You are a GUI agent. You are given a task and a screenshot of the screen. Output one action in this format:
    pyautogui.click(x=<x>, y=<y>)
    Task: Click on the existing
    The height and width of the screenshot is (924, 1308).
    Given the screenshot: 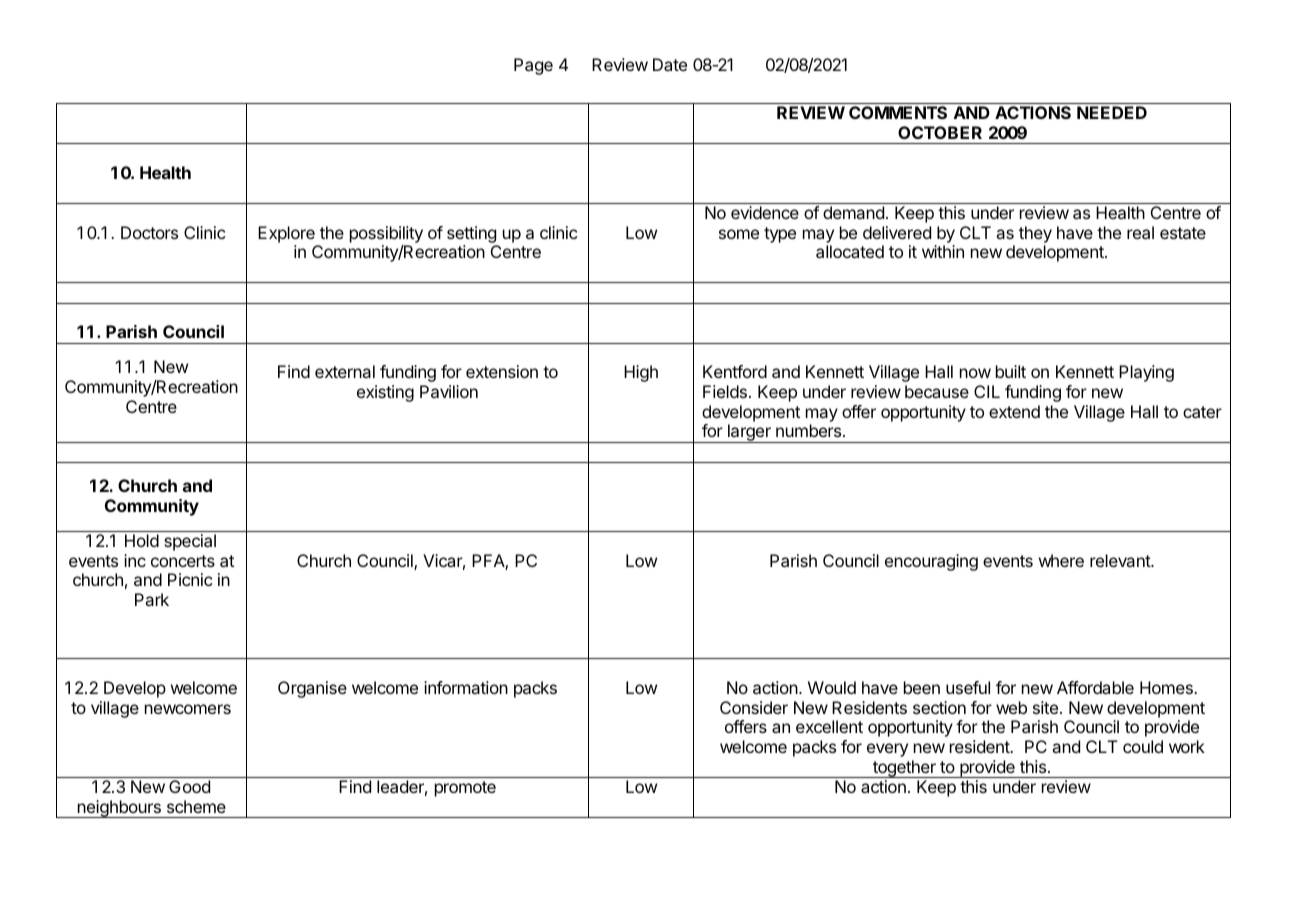 What is the action you would take?
    pyautogui.click(x=385, y=393)
